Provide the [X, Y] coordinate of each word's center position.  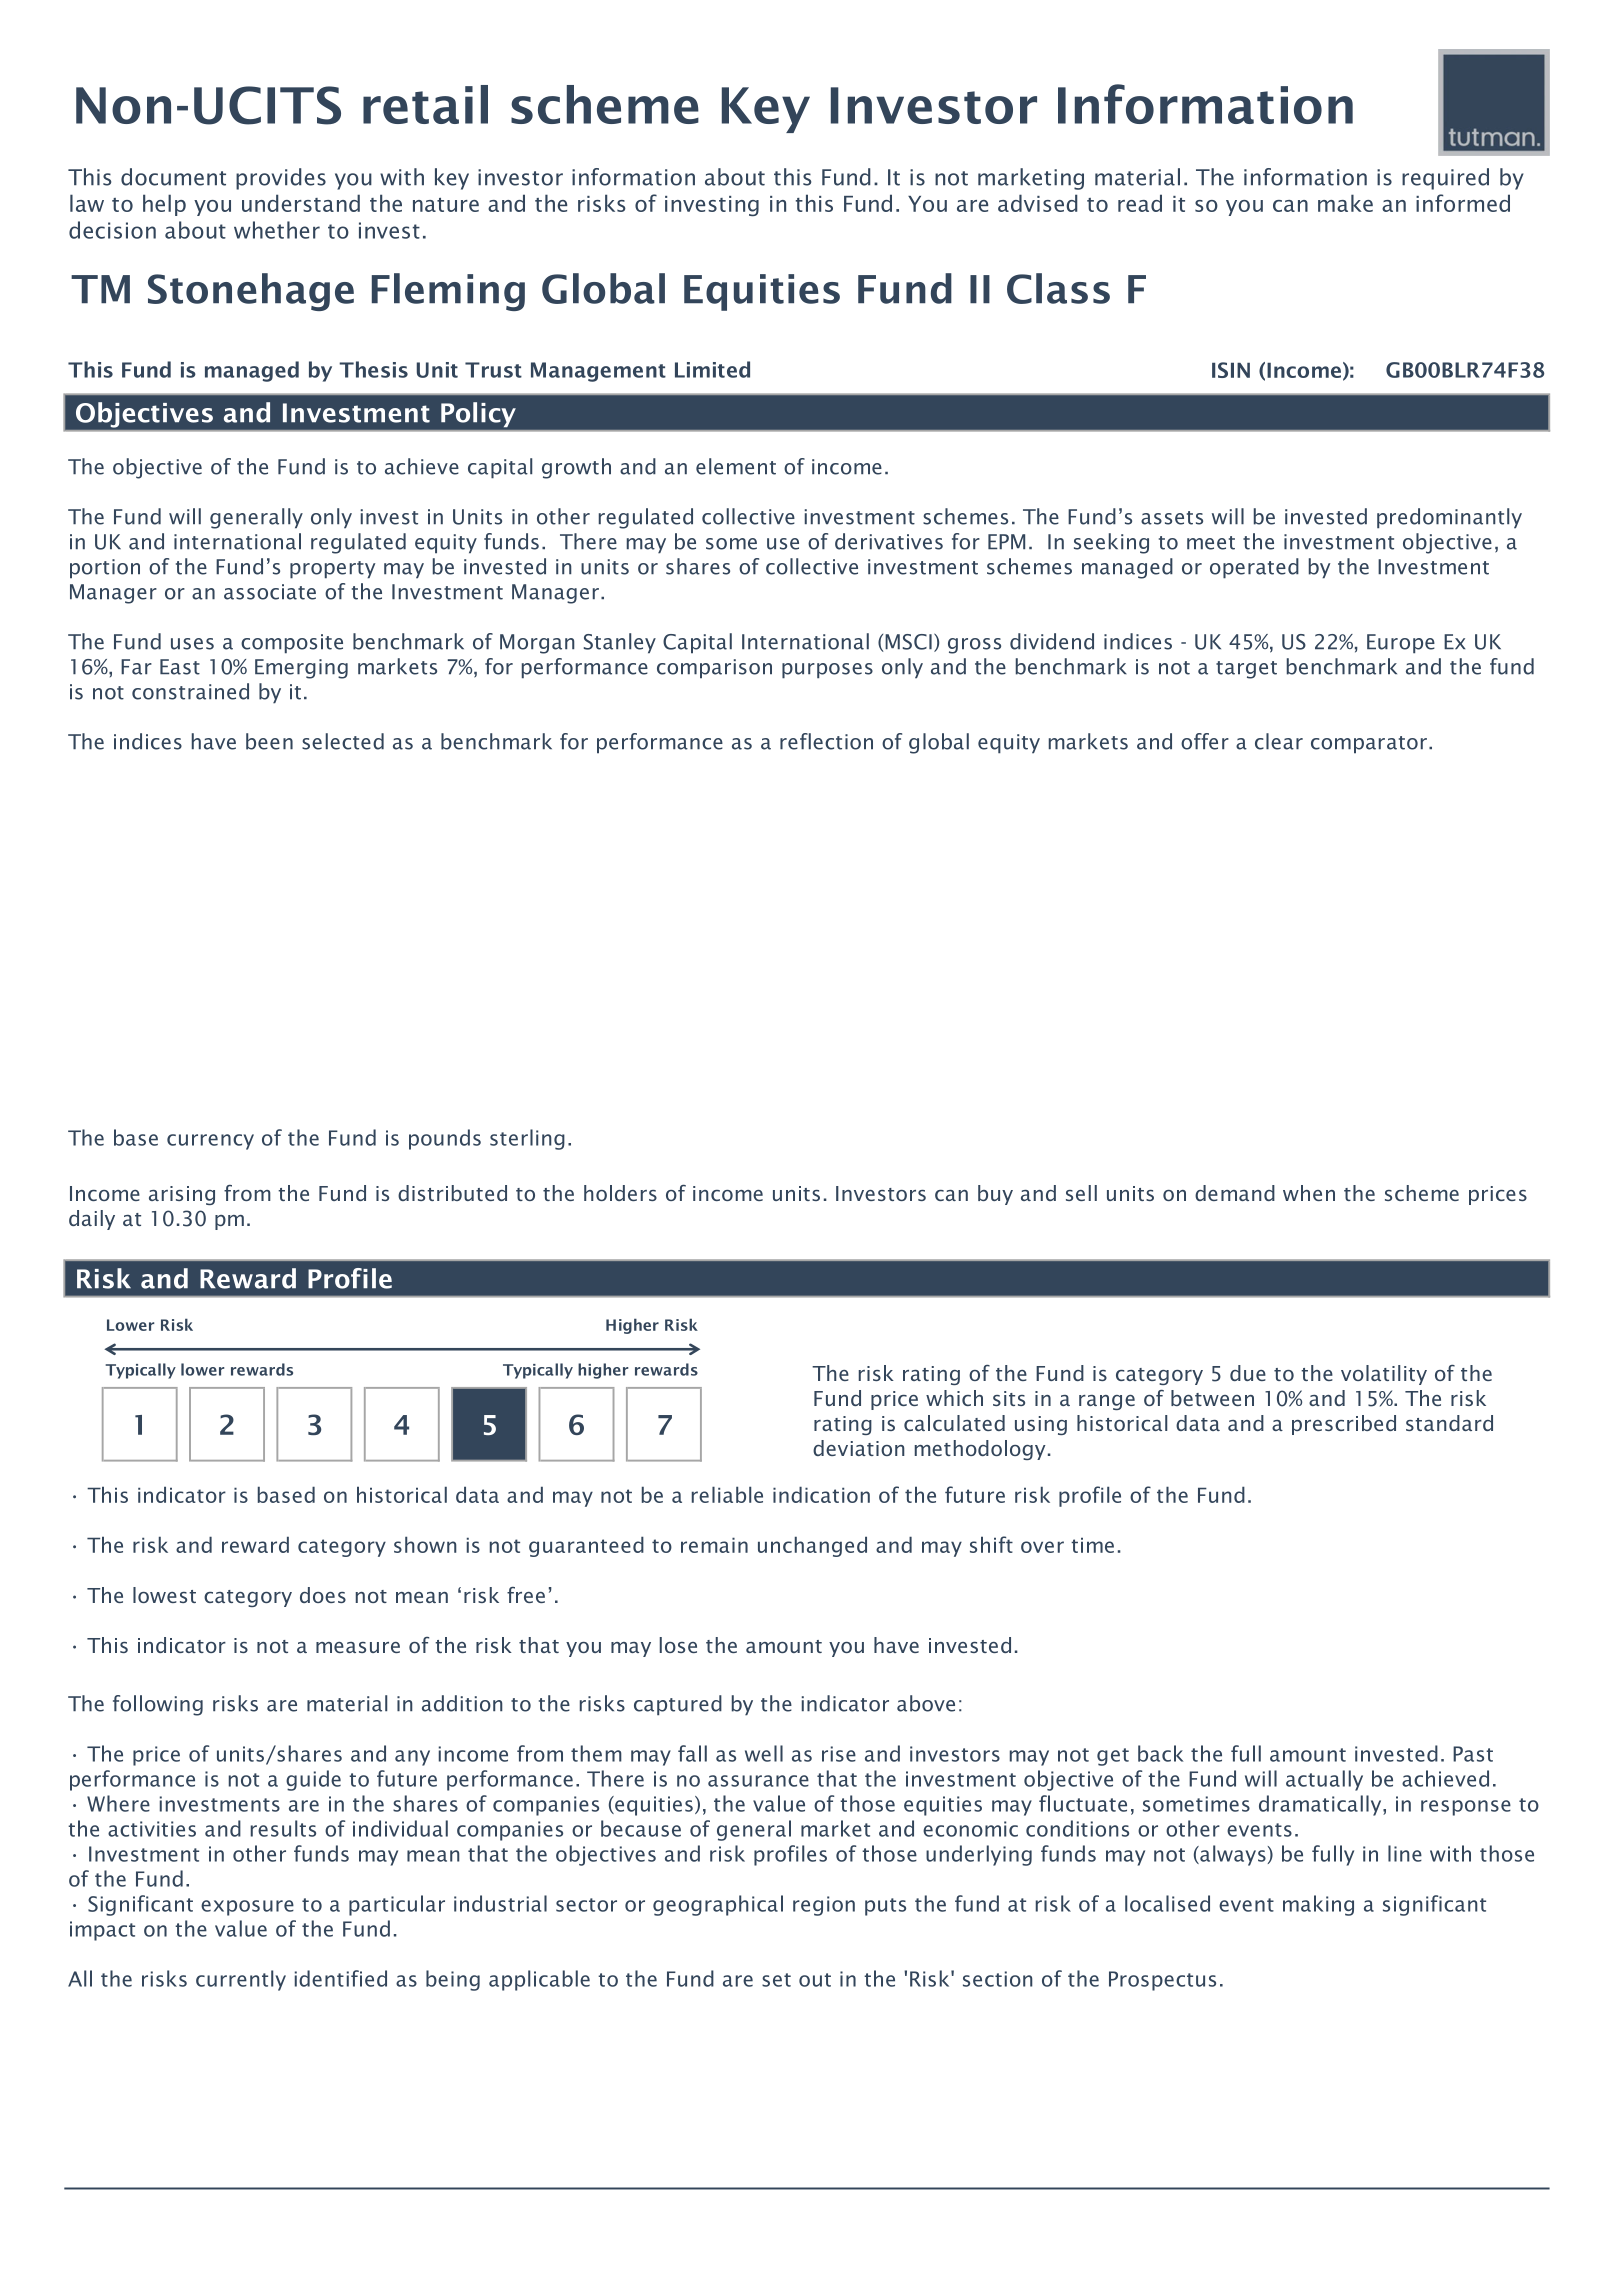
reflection [826, 741]
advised [1038, 203]
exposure [247, 1908]
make [1345, 203]
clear [1279, 741]
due [1248, 1373]
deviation [859, 1448]
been [269, 741]
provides [281, 179]
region [824, 1906]
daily [92, 1220]
